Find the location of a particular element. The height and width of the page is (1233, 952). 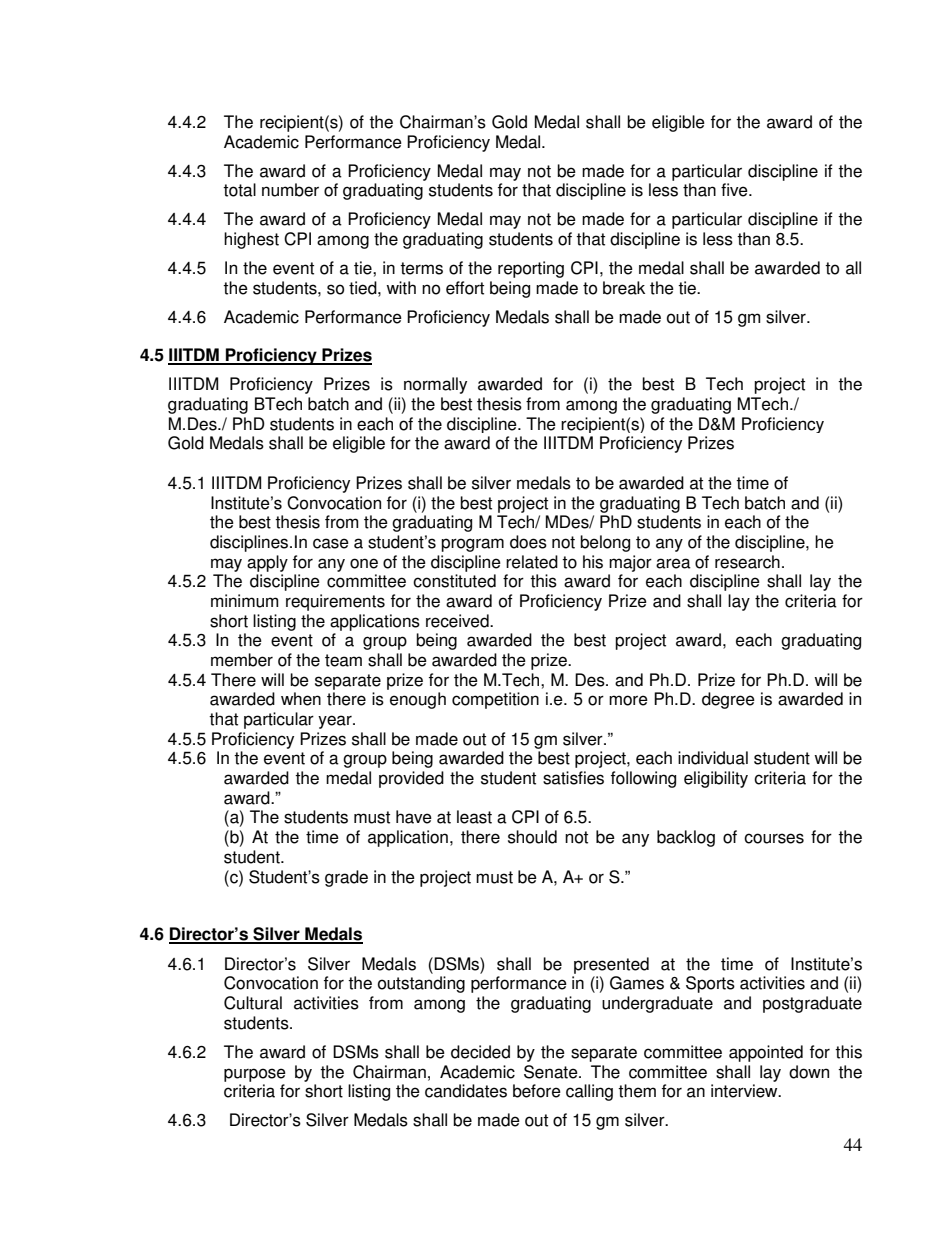

research is located at coordinates (747, 562).
